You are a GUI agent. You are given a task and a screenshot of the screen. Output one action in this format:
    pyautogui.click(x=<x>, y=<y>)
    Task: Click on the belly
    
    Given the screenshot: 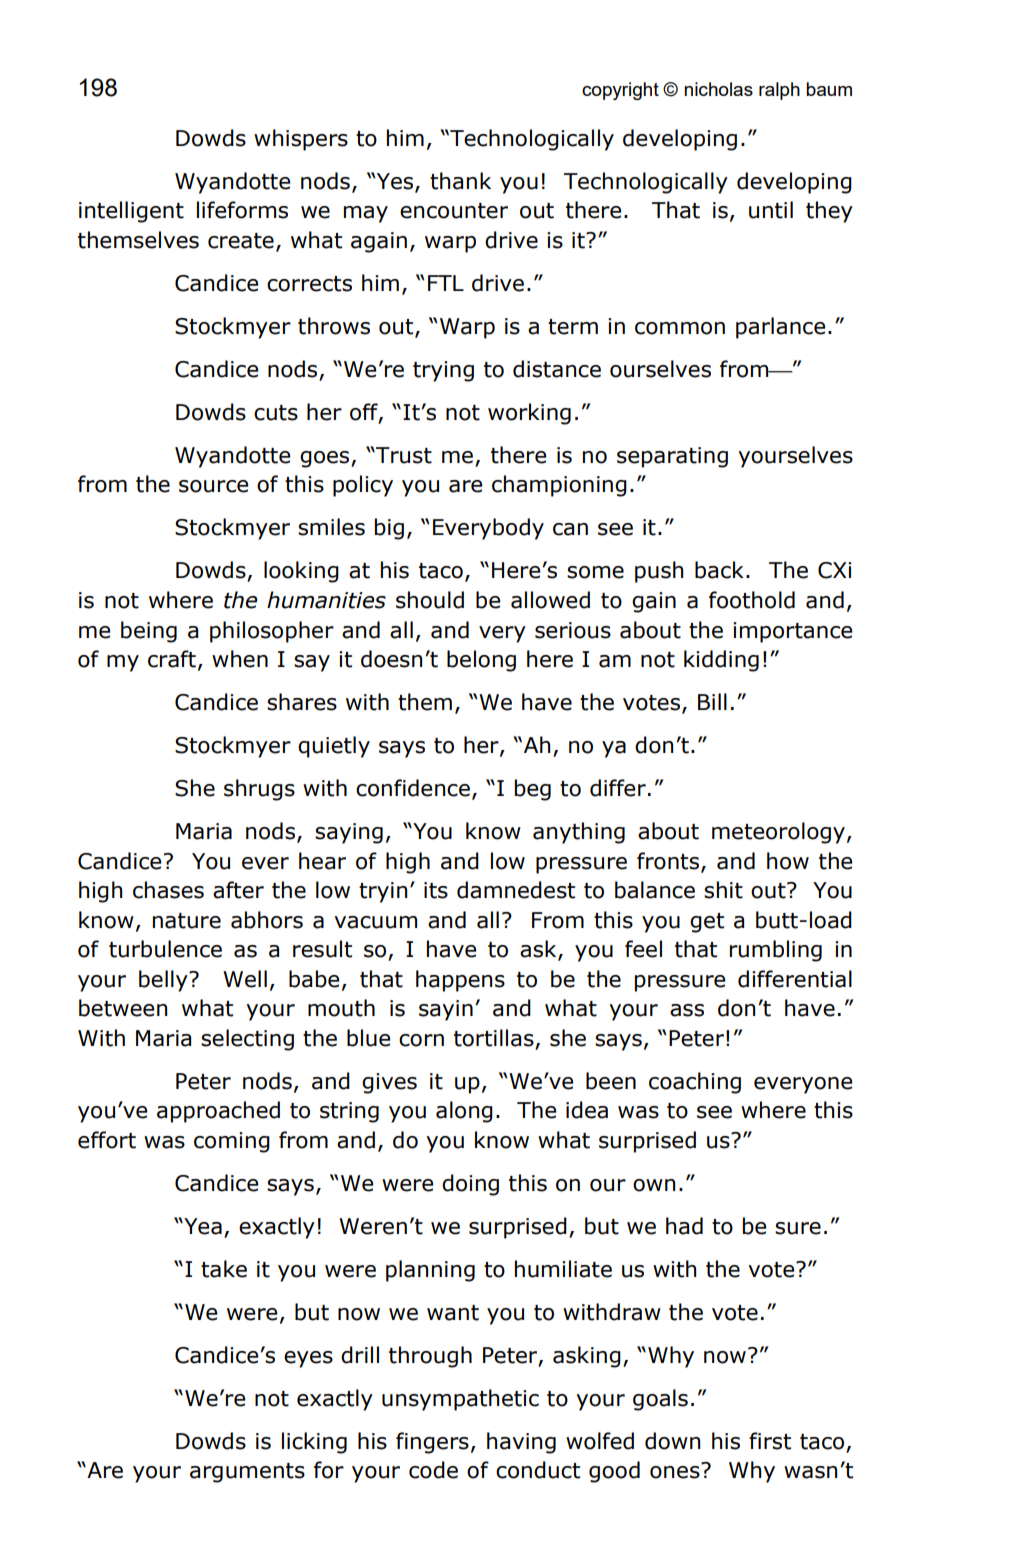 What is the action you would take?
    pyautogui.click(x=164, y=981)
